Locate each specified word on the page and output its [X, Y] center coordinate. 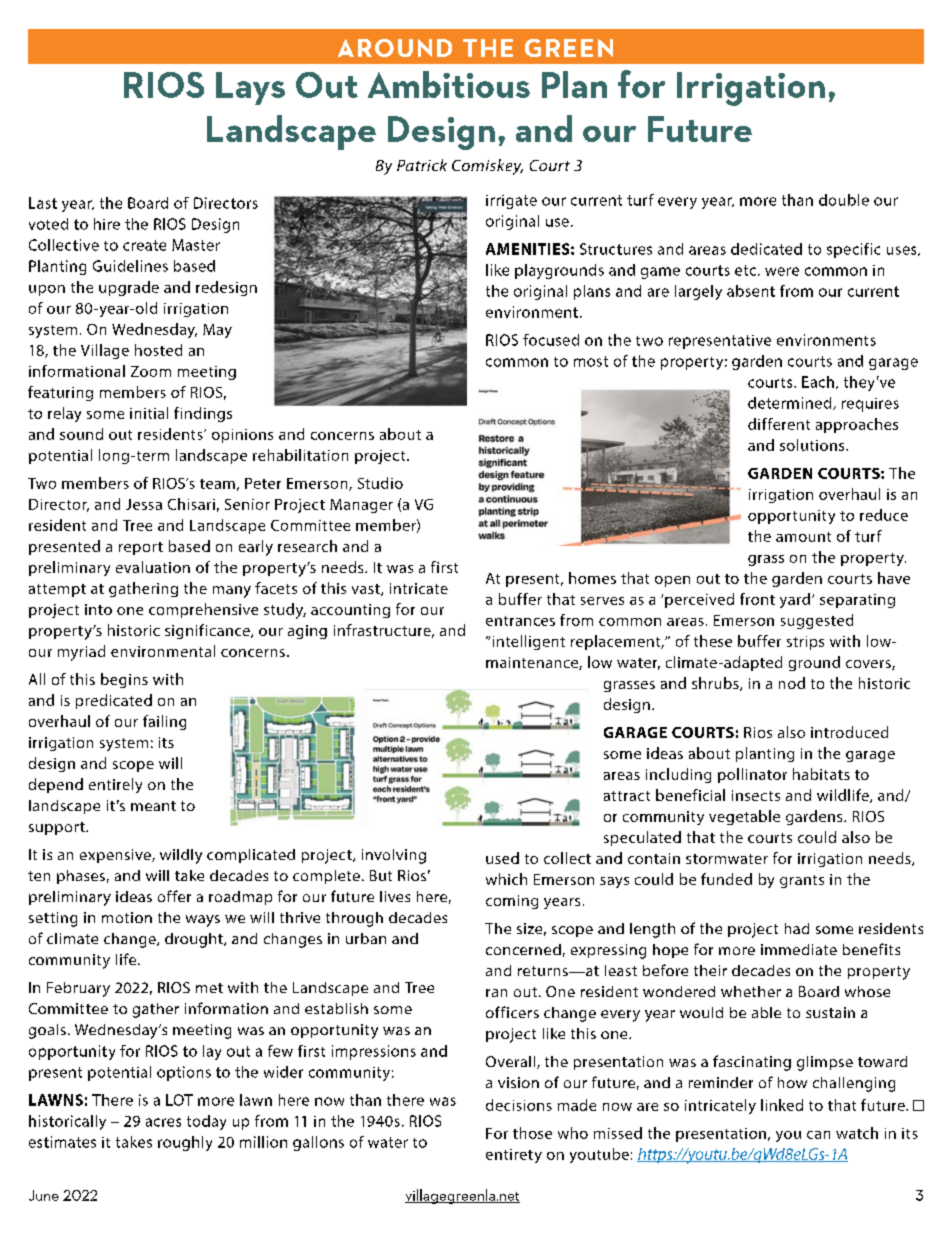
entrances [520, 621]
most [591, 361]
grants [802, 881]
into [98, 609]
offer [174, 896]
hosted [158, 350]
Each [818, 382]
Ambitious [449, 84]
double [844, 200]
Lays [250, 88]
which [506, 879]
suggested [817, 621]
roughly [185, 1143]
